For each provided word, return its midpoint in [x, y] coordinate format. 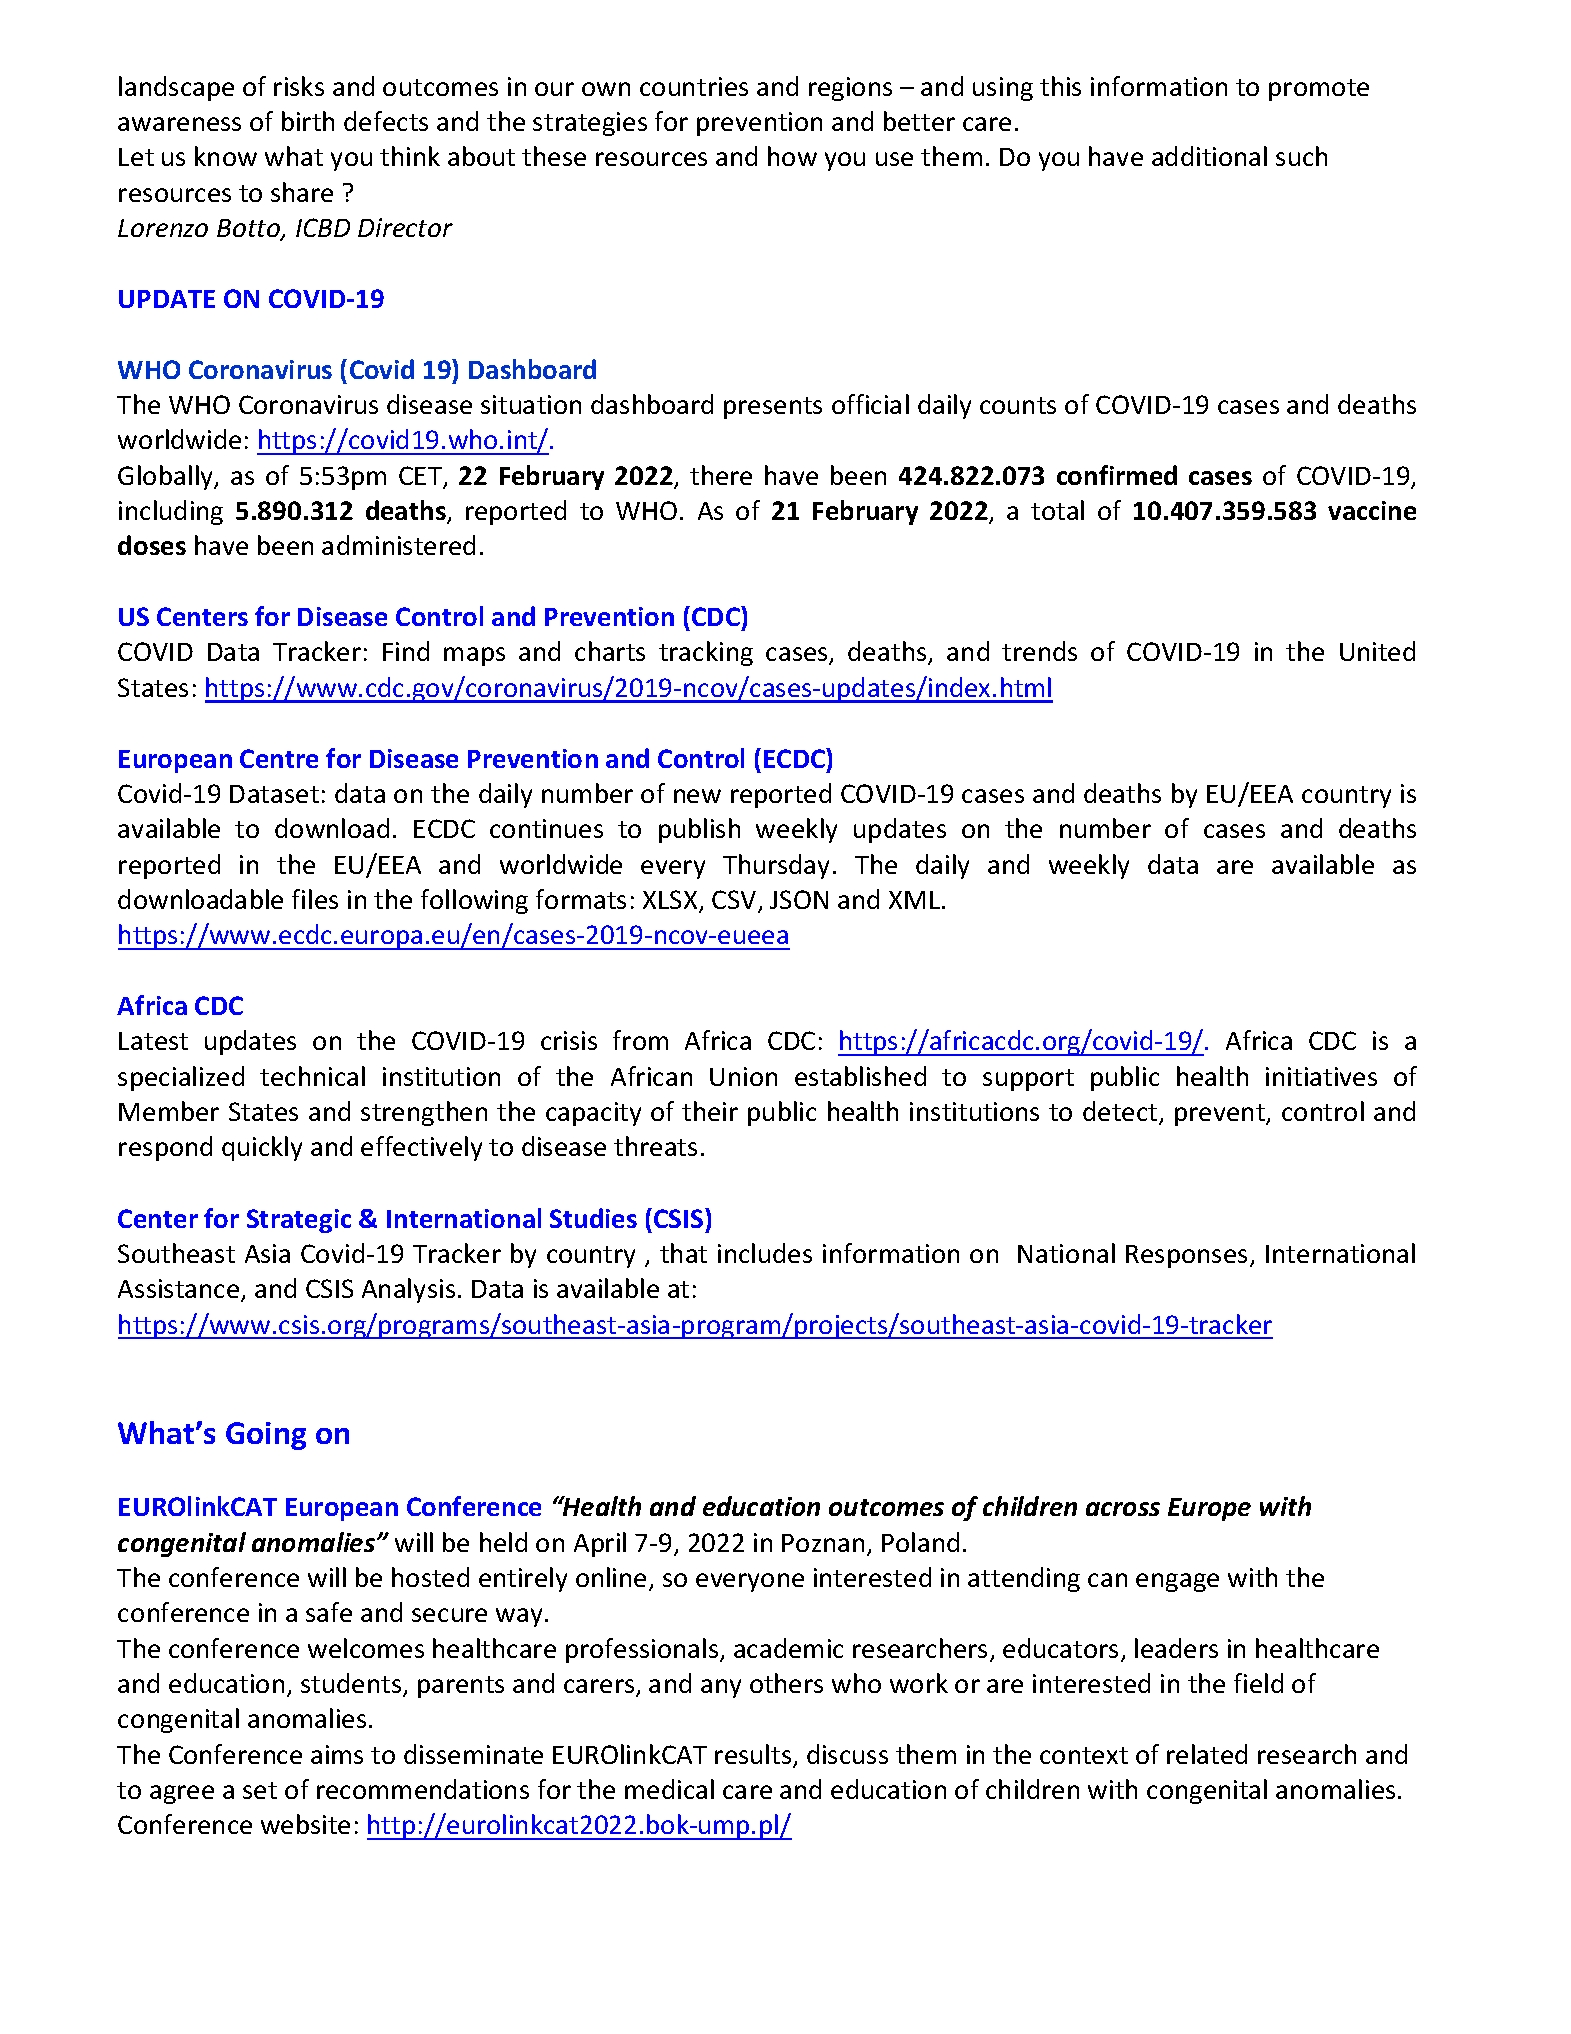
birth [308, 121]
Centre [279, 758]
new [697, 796]
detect [1121, 1112]
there [721, 475]
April [600, 1544]
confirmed [1117, 475]
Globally [167, 477]
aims [337, 1754]
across [1123, 1509]
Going [266, 1436]
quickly [262, 1148]
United [1377, 651]
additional [1209, 156]
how [792, 156]
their [710, 1111]
